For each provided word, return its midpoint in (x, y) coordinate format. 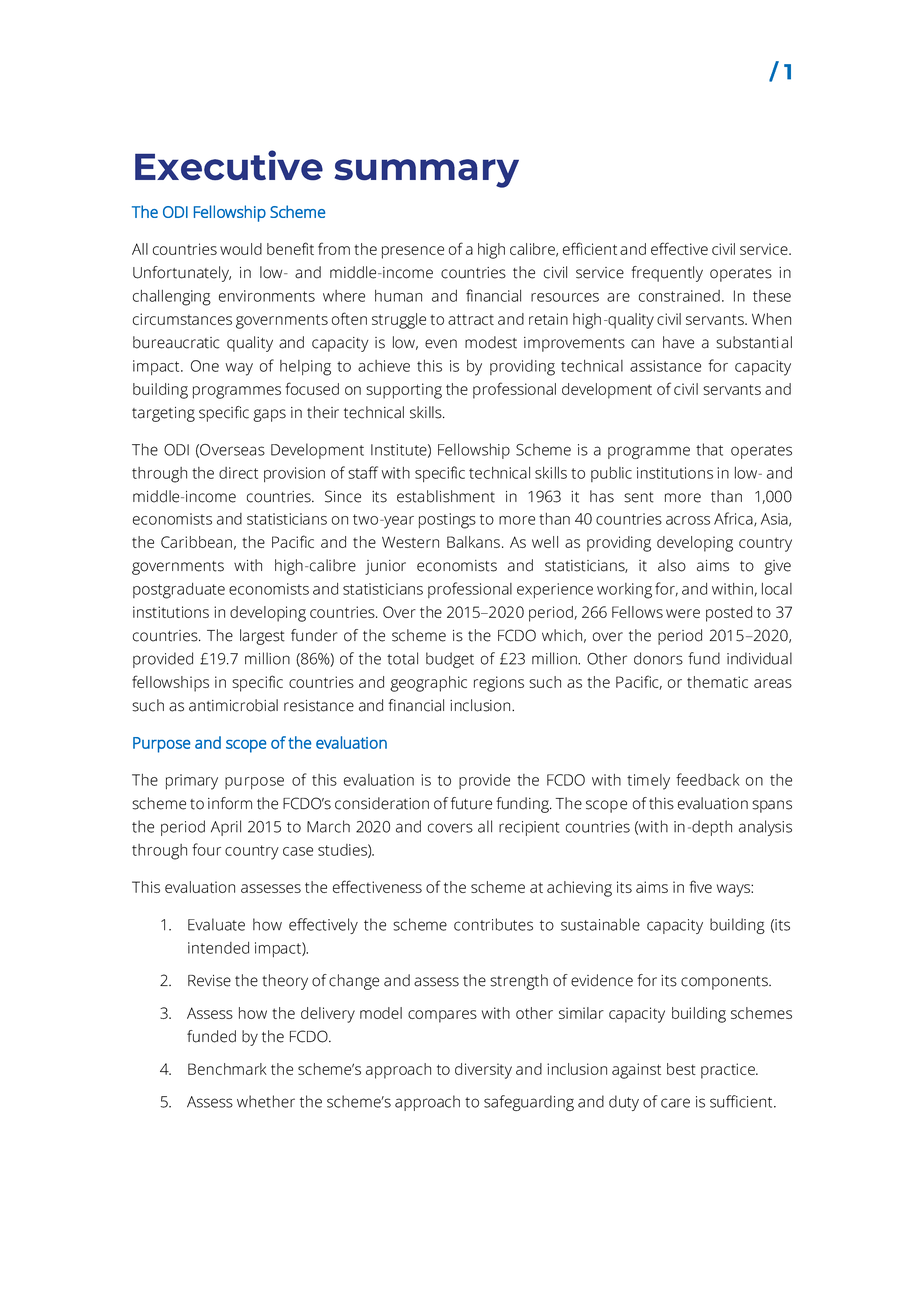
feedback (708, 779)
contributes (493, 924)
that (709, 449)
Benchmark (227, 1069)
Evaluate (216, 924)
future (471, 803)
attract (471, 319)
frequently (667, 274)
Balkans (473, 542)
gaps (269, 415)
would (241, 249)
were (683, 613)
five (701, 886)
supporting (404, 391)
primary (192, 782)
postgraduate (179, 591)
